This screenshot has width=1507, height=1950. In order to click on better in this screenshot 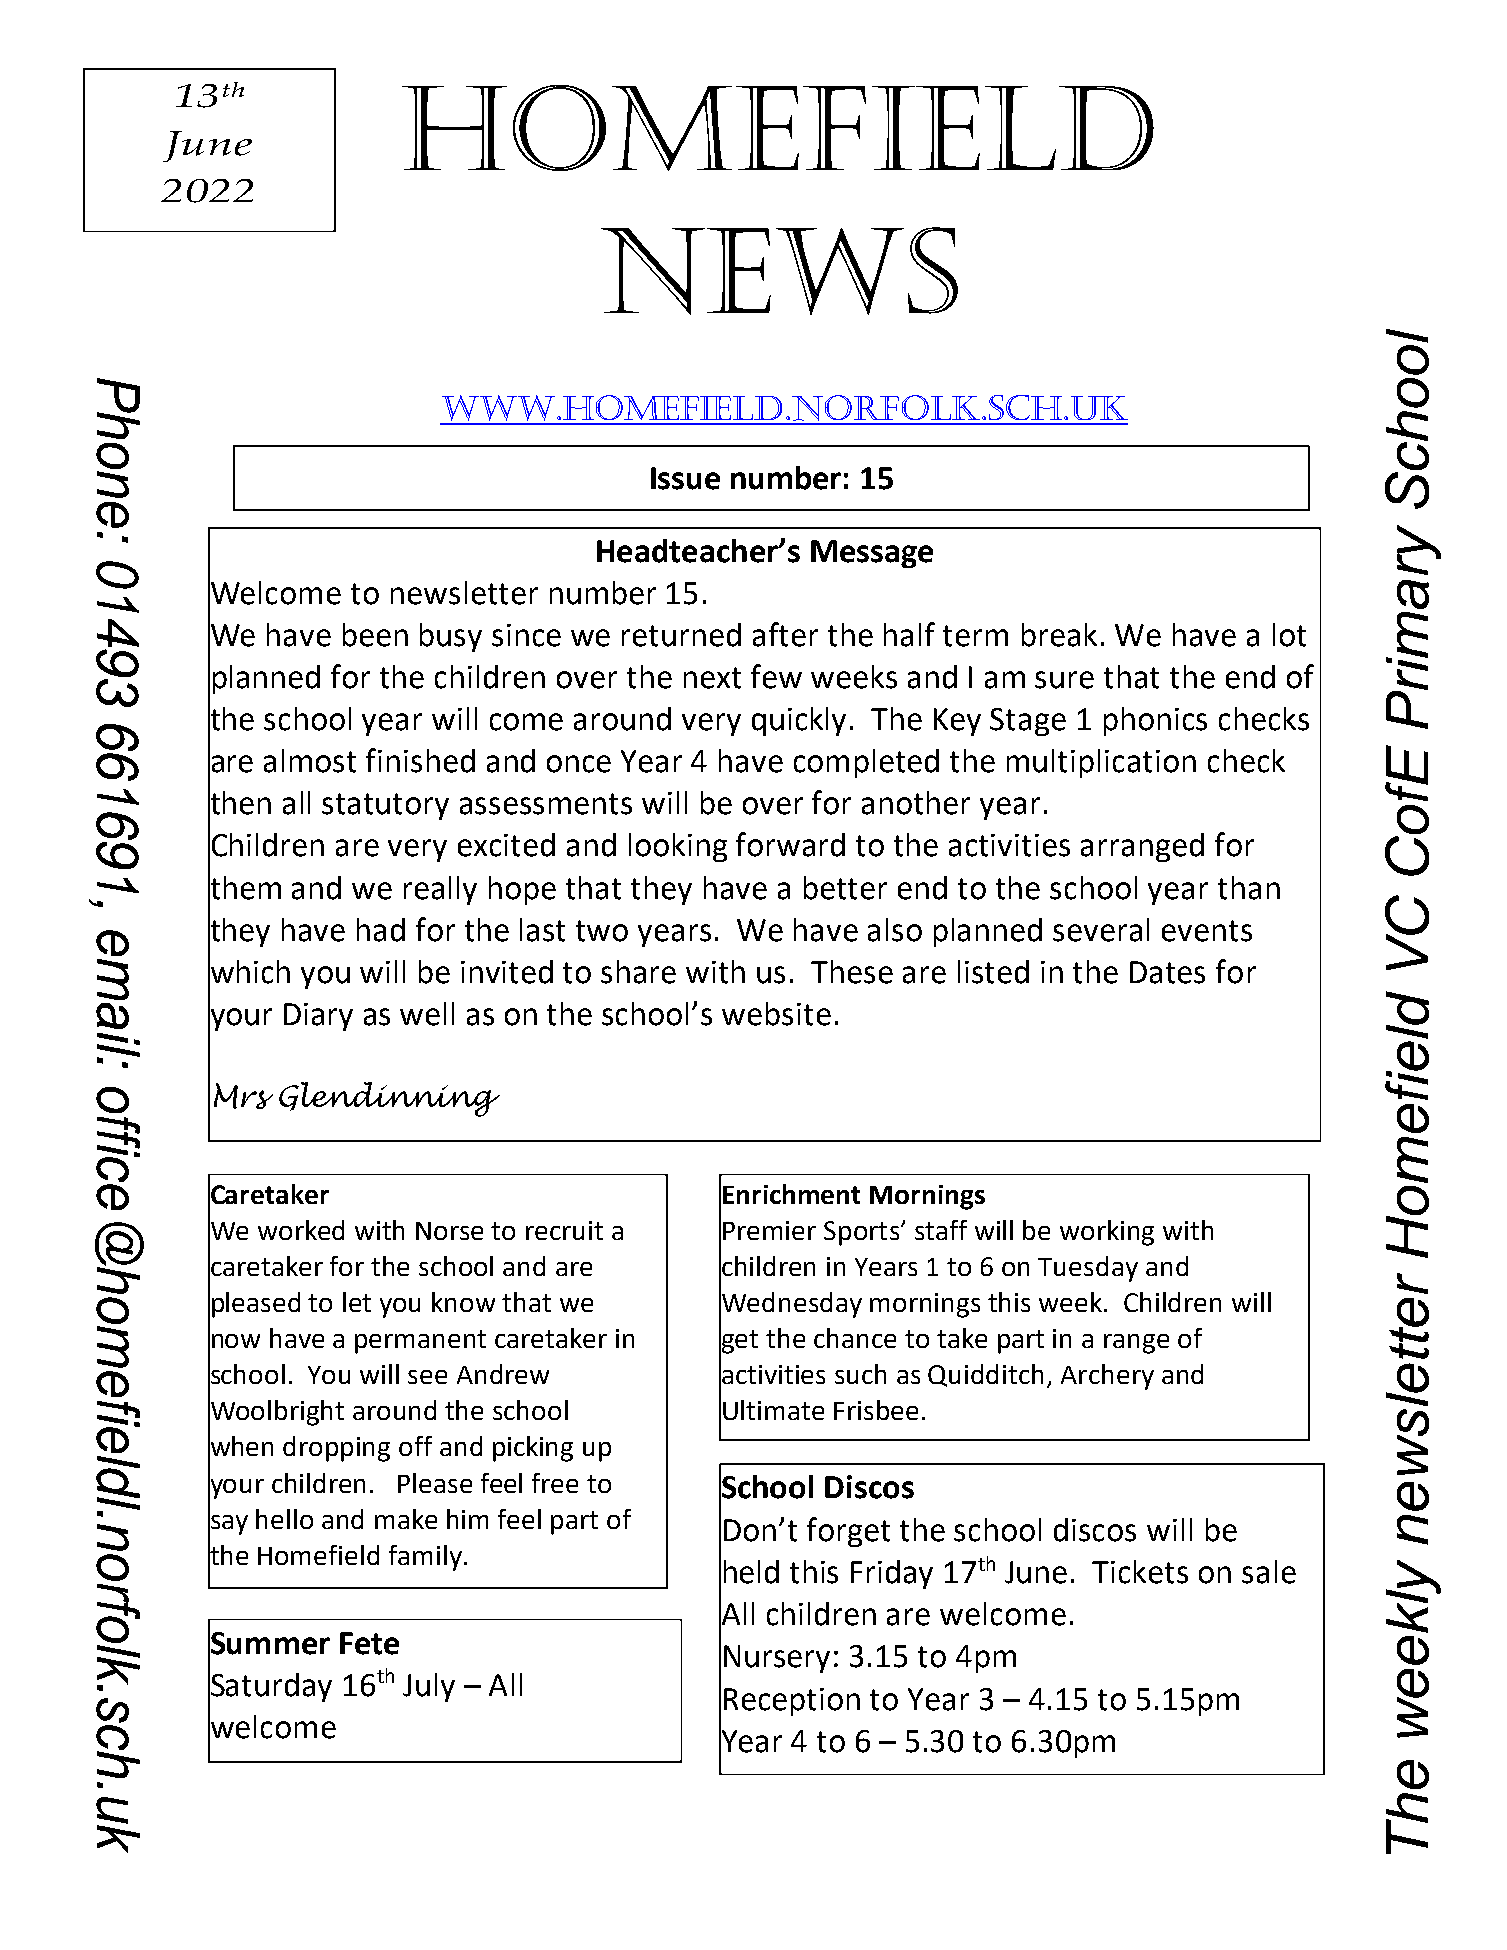, I will do `click(845, 888)`.
